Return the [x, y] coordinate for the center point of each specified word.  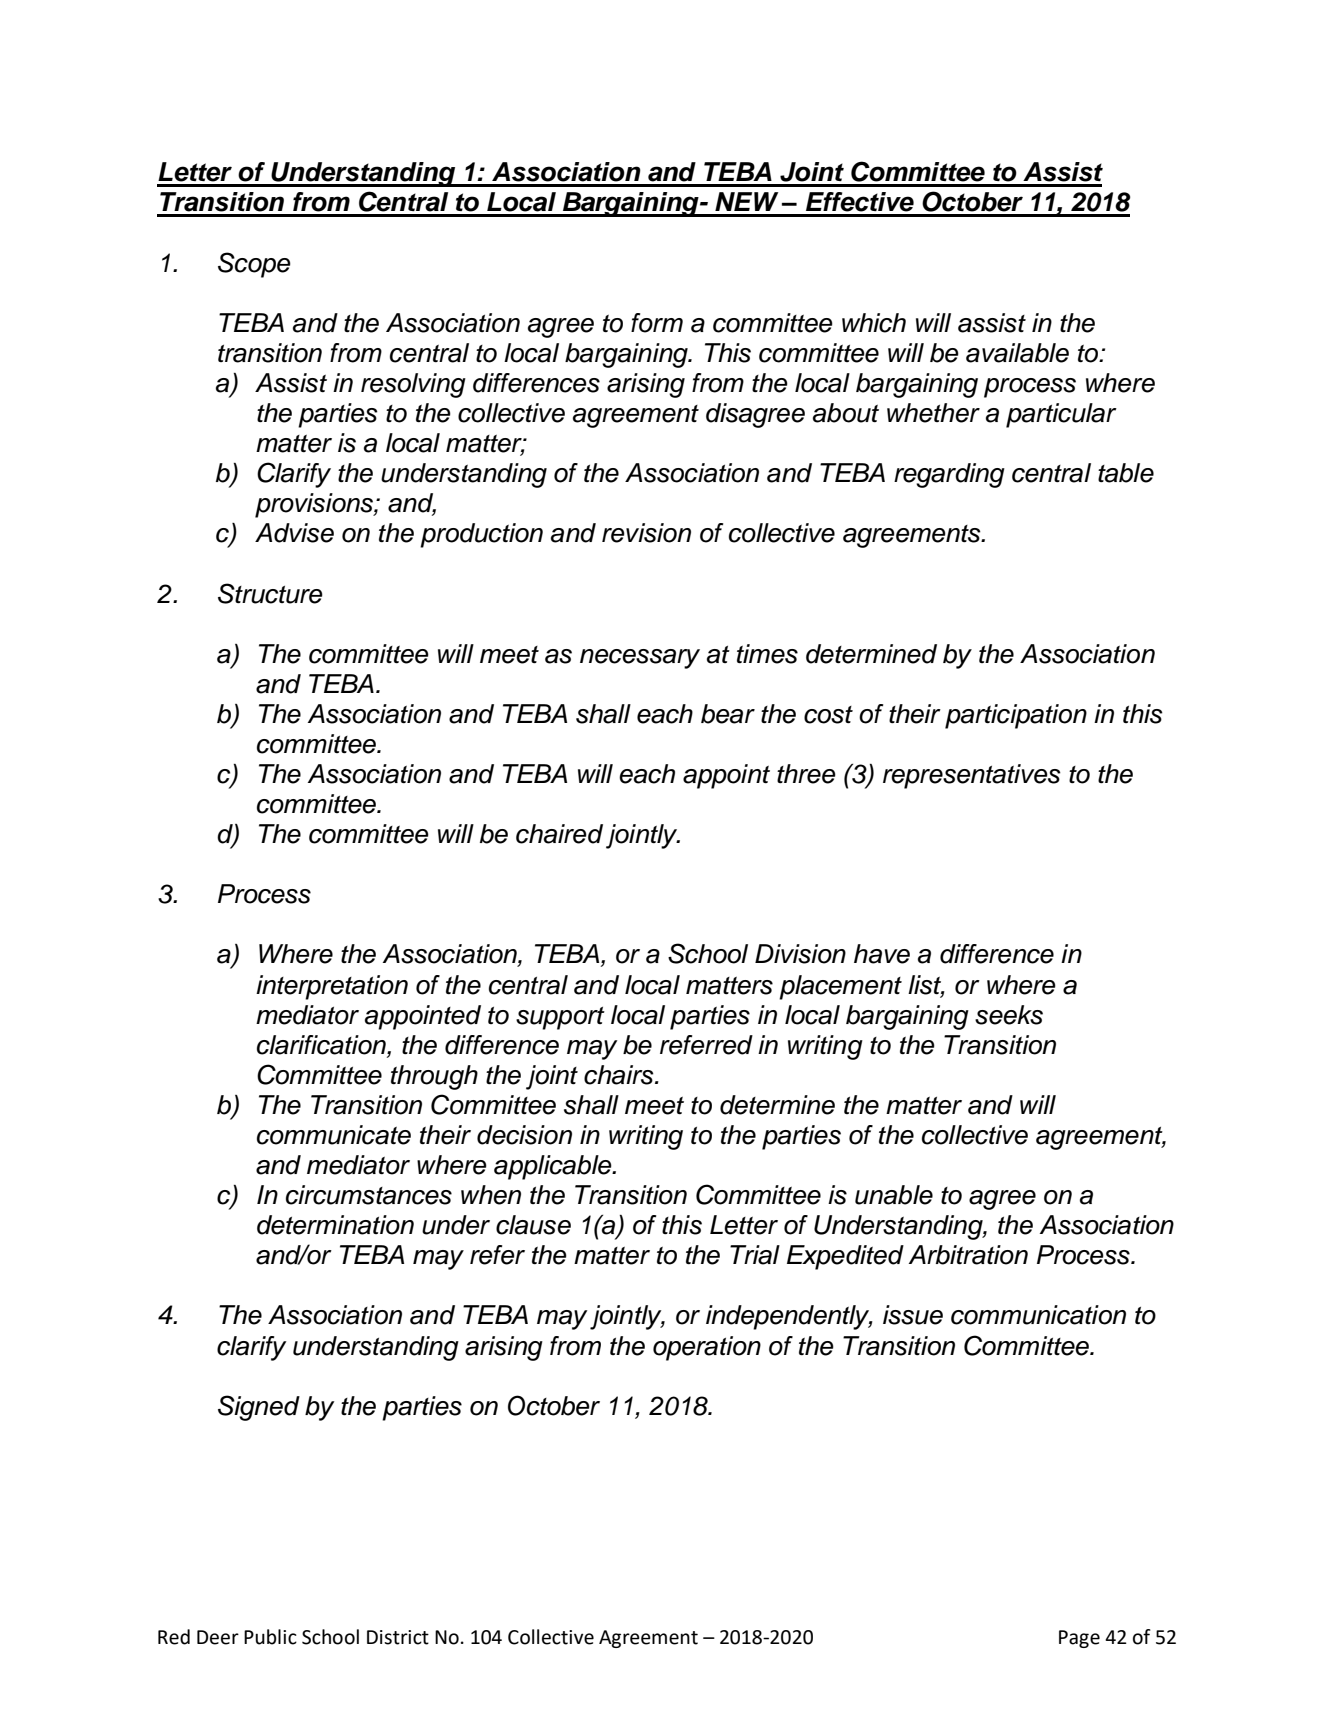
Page [1079, 1639]
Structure [270, 593]
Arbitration [968, 1255]
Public [270, 1637]
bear [728, 714]
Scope [254, 265]
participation [1016, 716]
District [398, 1637]
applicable [554, 1167]
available [1017, 353]
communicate [334, 1135]
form [657, 323]
